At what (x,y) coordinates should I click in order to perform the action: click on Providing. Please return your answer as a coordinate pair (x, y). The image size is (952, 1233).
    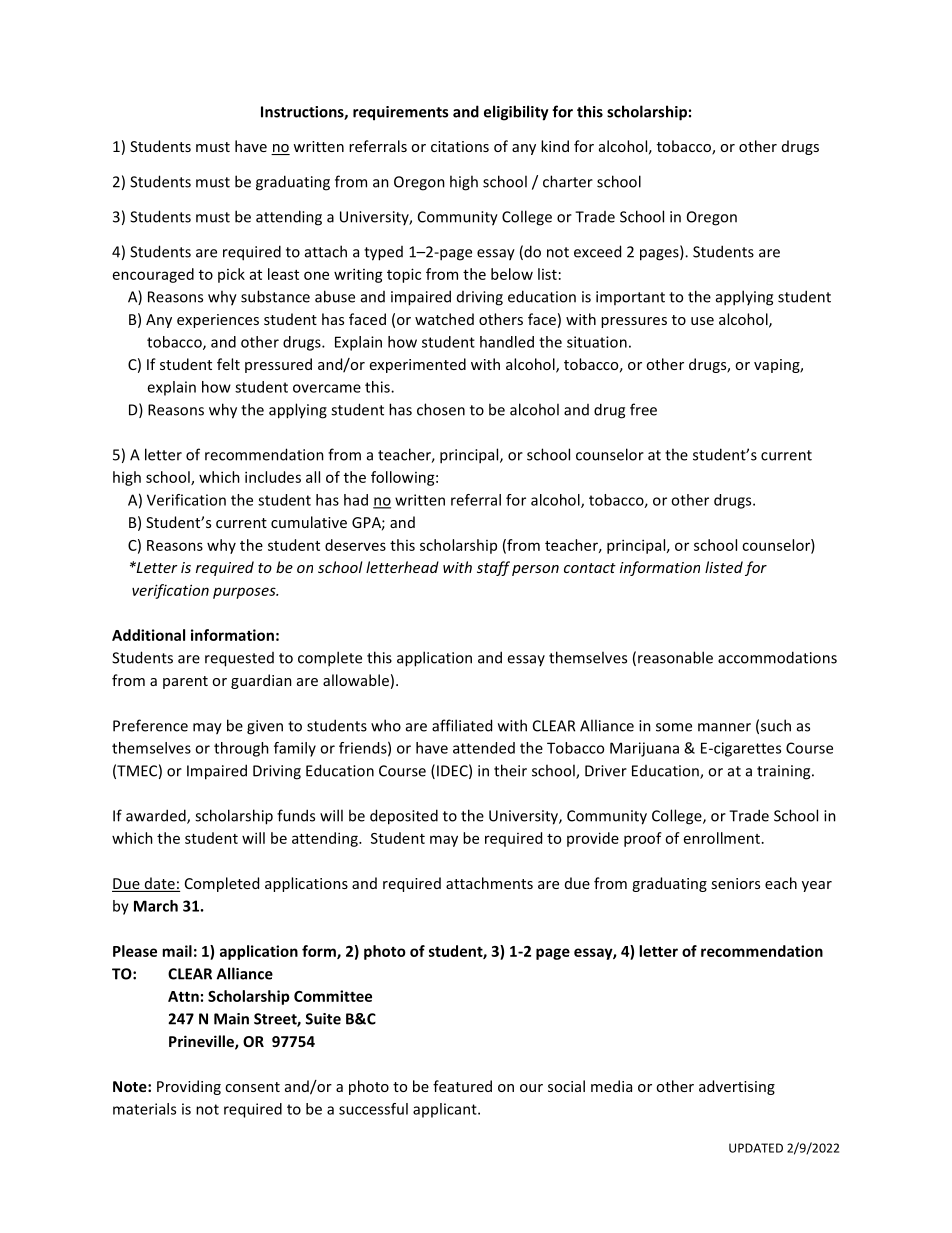
    Looking at the image, I should click on (189, 1087).
